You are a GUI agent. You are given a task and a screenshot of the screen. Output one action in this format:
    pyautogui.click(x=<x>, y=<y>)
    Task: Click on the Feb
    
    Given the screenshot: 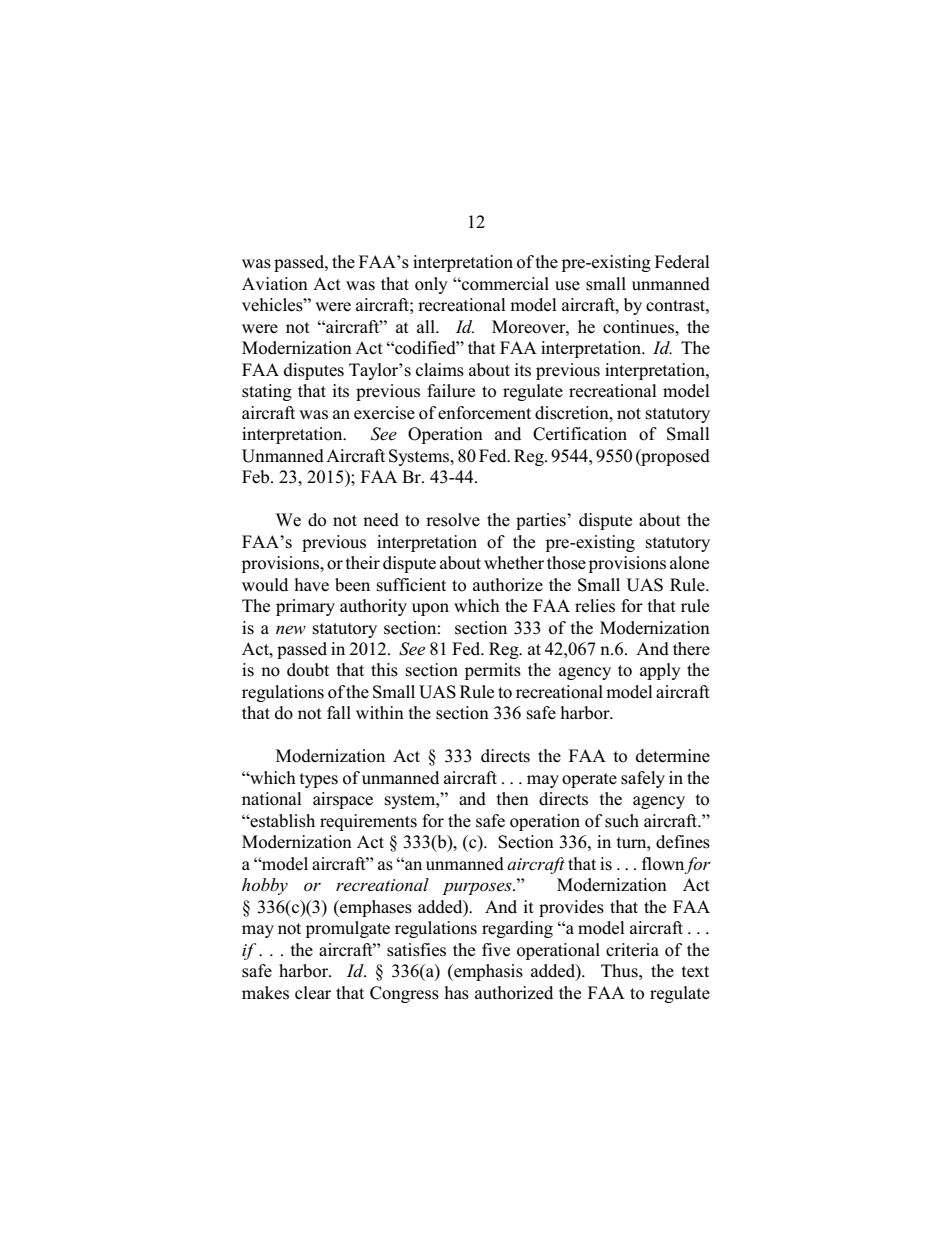 What is the action you would take?
    pyautogui.click(x=257, y=477)
